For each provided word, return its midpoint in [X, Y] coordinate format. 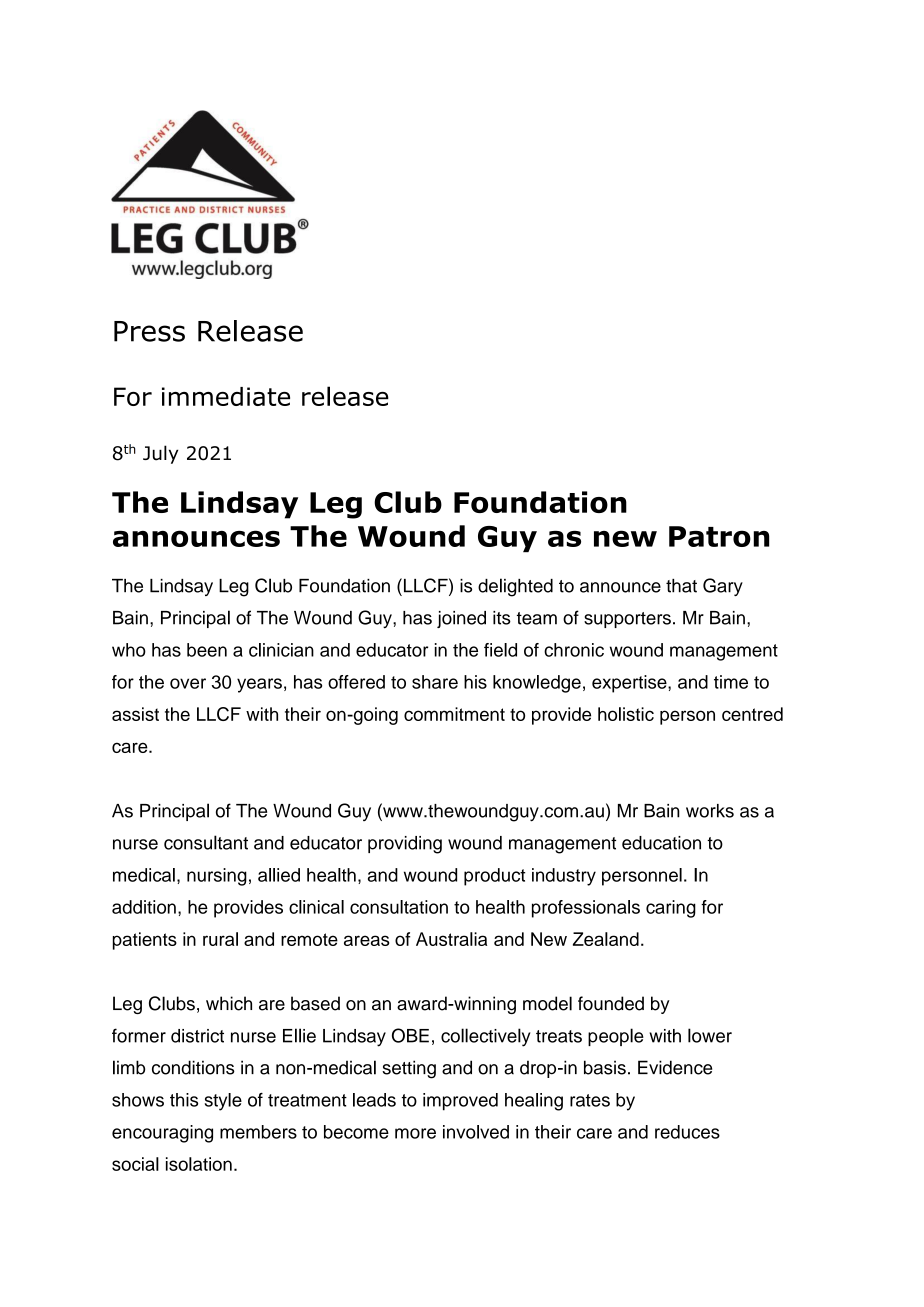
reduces [687, 1132]
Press [149, 331]
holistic [626, 714]
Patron [719, 536]
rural [220, 939]
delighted [515, 587]
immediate [226, 396]
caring [671, 909]
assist [135, 714]
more [415, 1133]
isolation [199, 1164]
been [207, 650]
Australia [451, 939]
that [681, 586]
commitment [454, 714]
